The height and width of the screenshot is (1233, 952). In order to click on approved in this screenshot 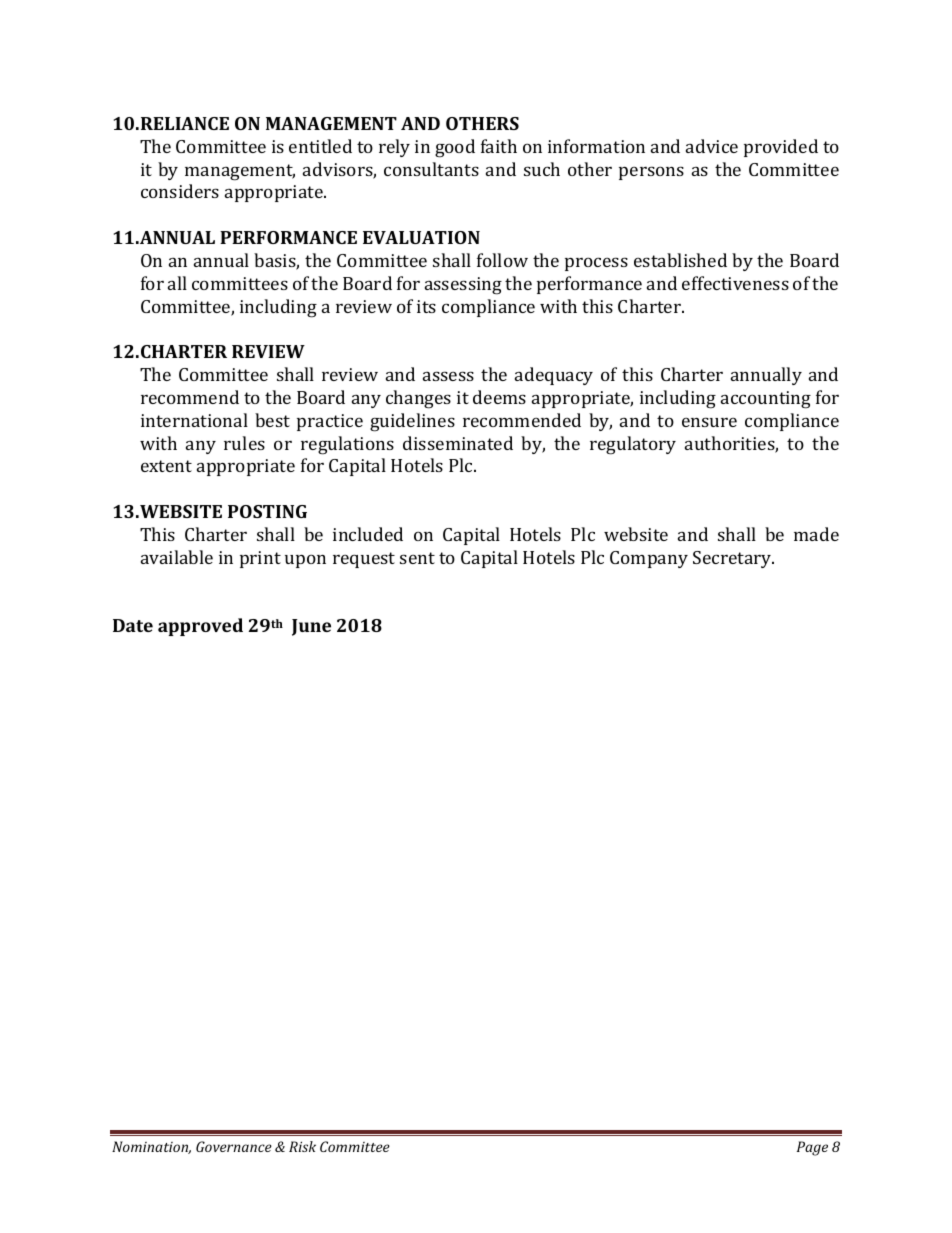, I will do `click(200, 627)`.
